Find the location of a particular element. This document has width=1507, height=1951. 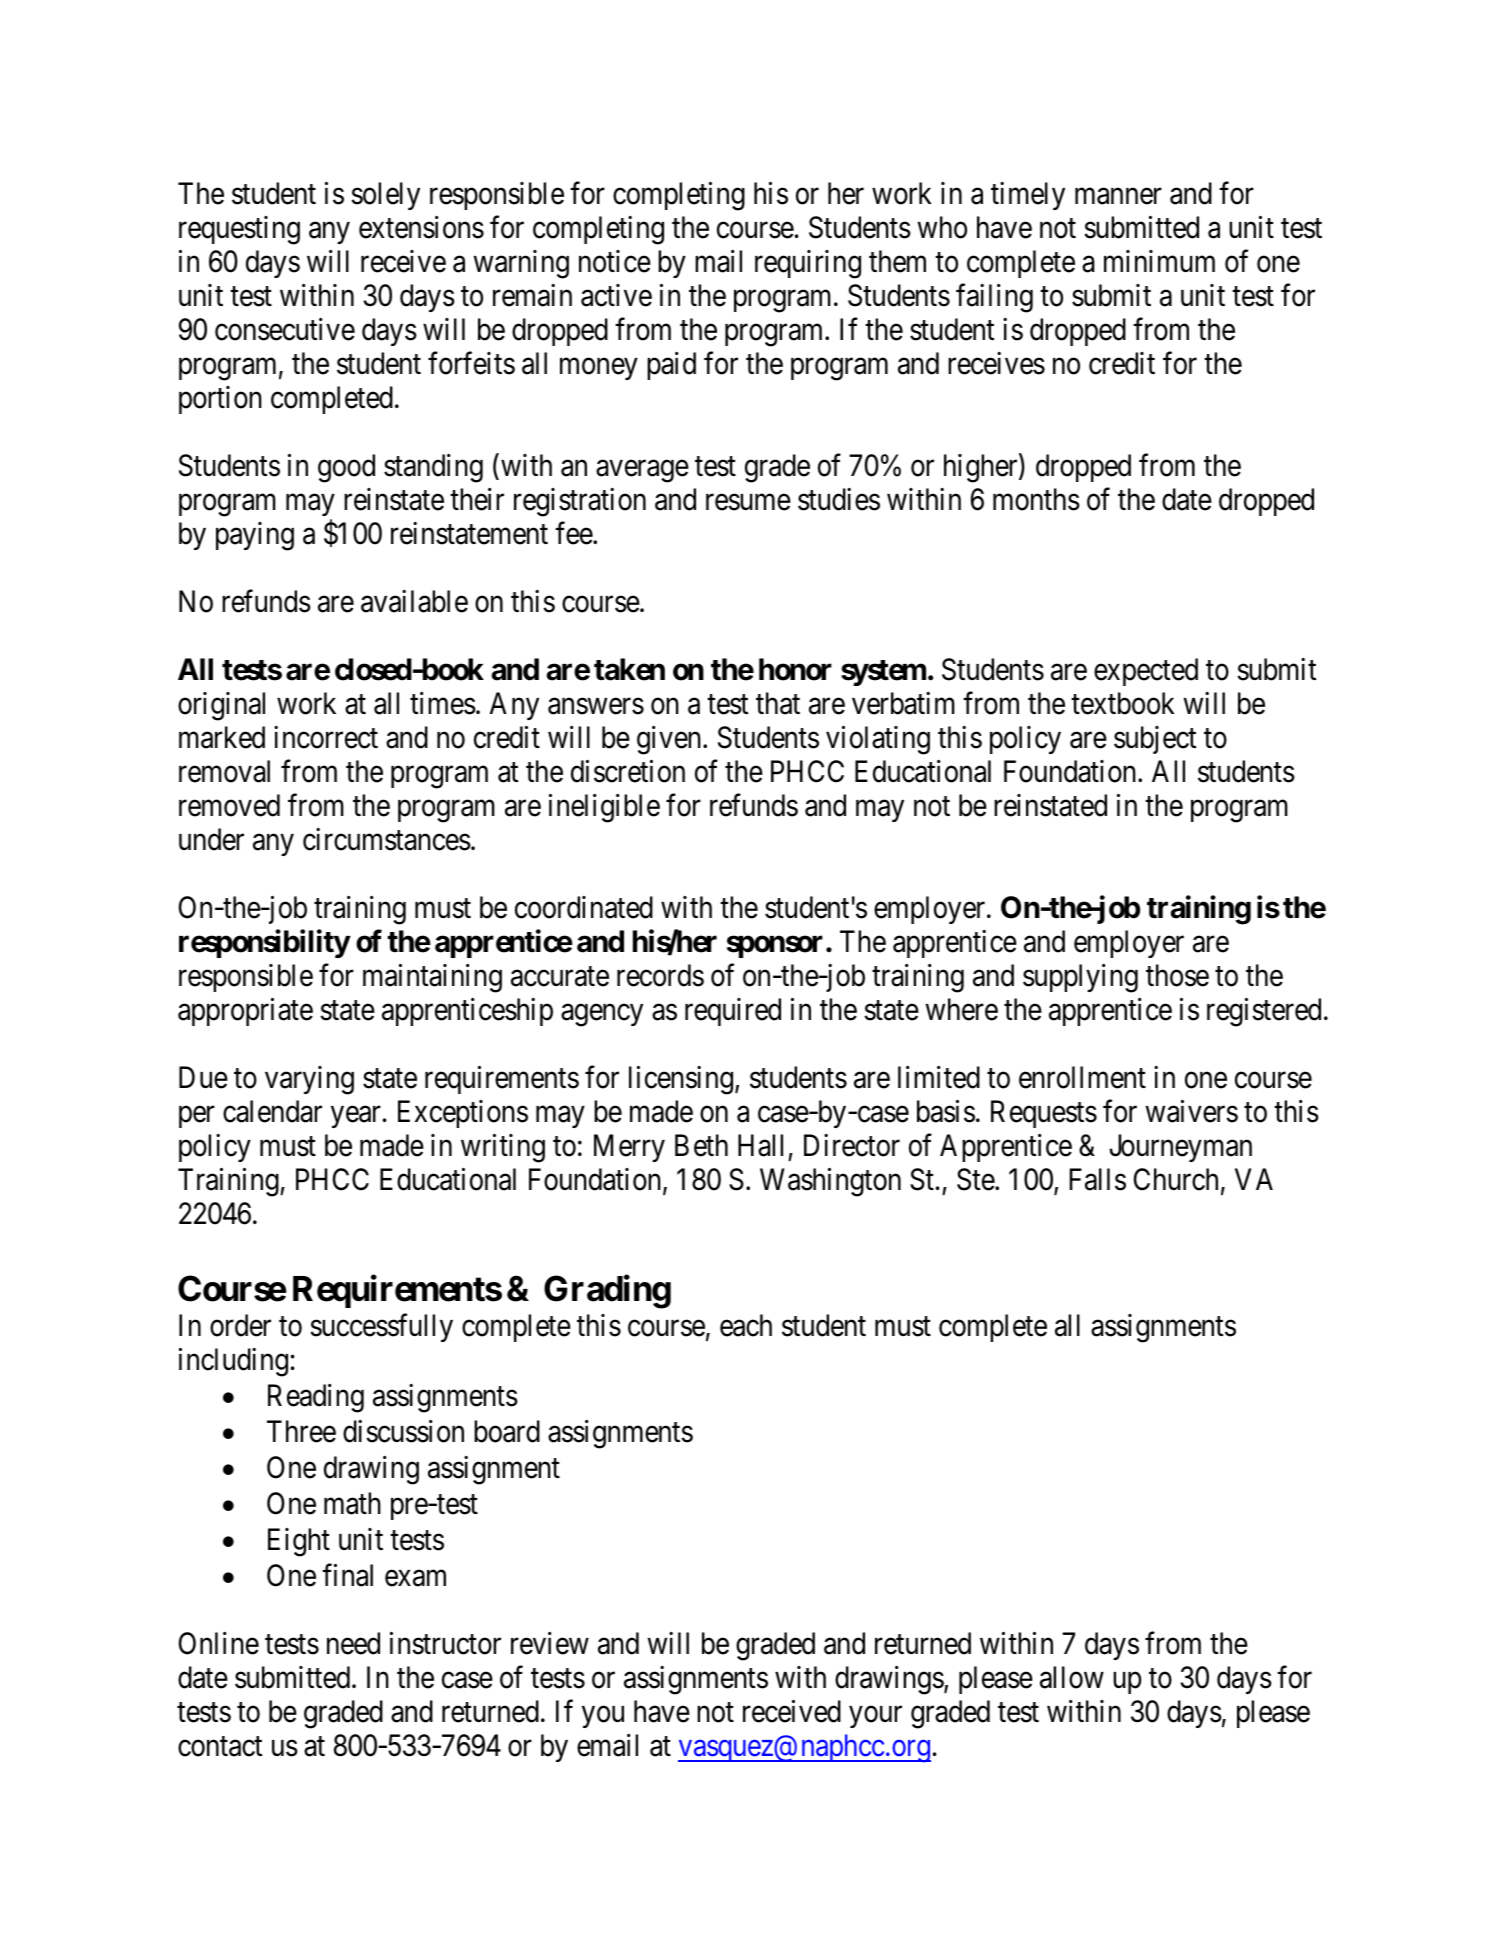

requiring is located at coordinates (808, 264).
